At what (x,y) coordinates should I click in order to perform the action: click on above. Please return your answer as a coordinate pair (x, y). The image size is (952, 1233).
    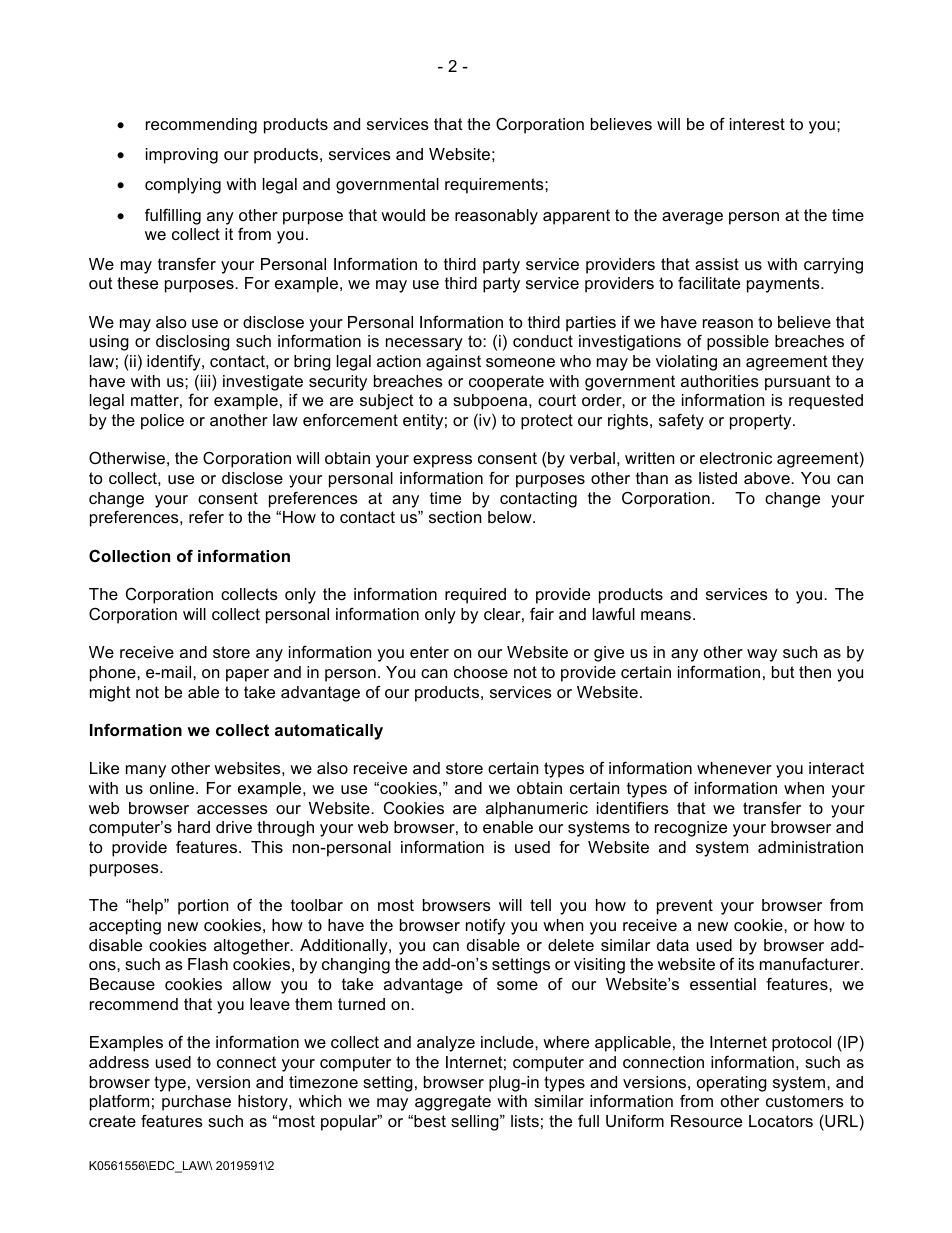
    Looking at the image, I should click on (768, 478).
